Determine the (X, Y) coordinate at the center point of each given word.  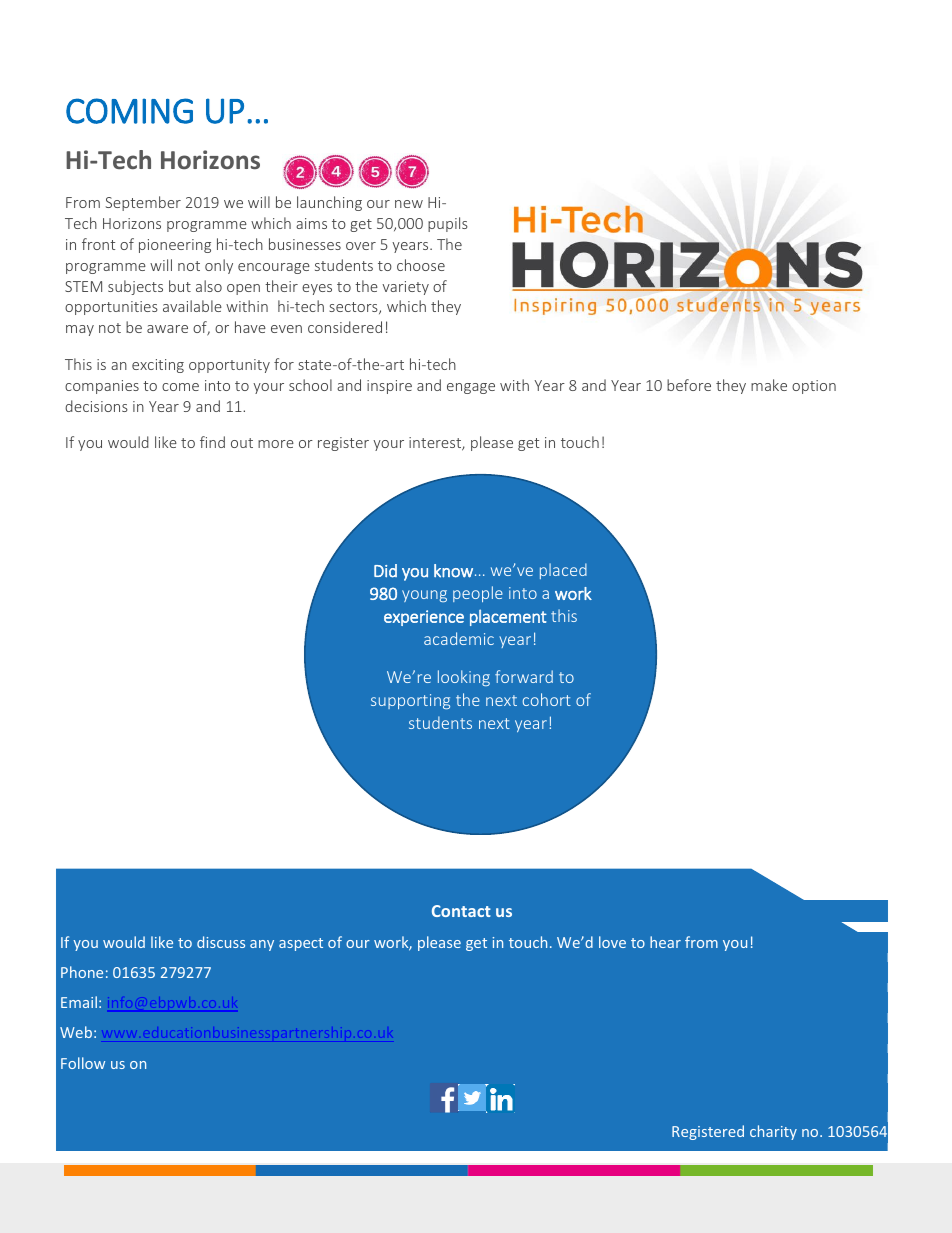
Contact (461, 911)
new (409, 204)
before (689, 385)
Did (385, 571)
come (180, 387)
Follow (83, 1063)
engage (471, 388)
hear (665, 942)
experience (424, 618)
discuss (221, 942)
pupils (448, 224)
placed (563, 571)
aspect (301, 944)
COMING (129, 111)
